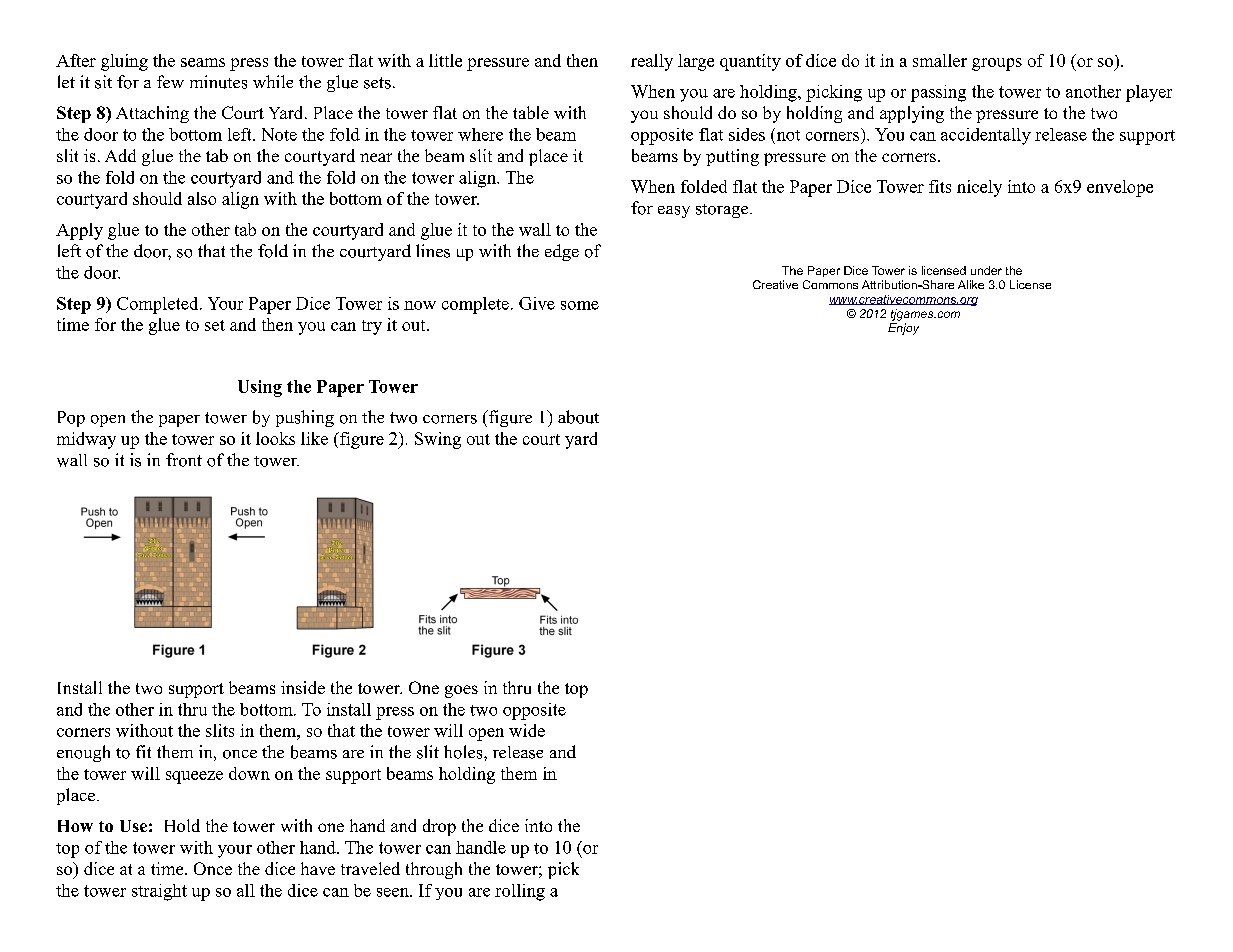  What do you see at coordinates (159, 892) in the screenshot?
I see `straight` at bounding box center [159, 892].
